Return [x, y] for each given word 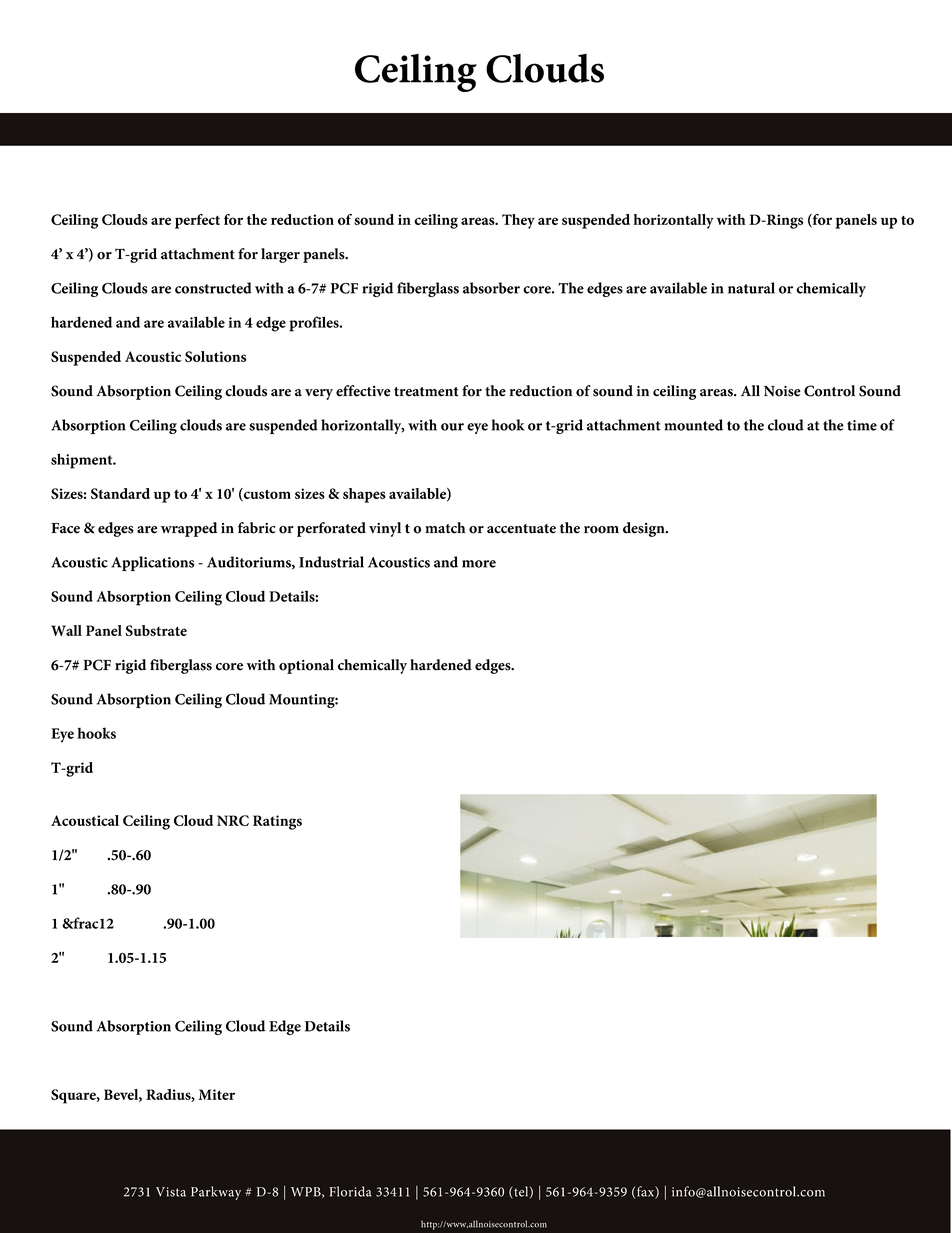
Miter [216, 1094]
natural [751, 288]
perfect [197, 221]
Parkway [216, 1193]
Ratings [277, 822]
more [479, 564]
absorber [491, 288]
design [645, 529]
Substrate [156, 630]
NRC [233, 820]
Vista [171, 1192]
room [601, 530]
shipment [83, 461]
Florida [350, 1191]
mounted [694, 425]
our [452, 427]
